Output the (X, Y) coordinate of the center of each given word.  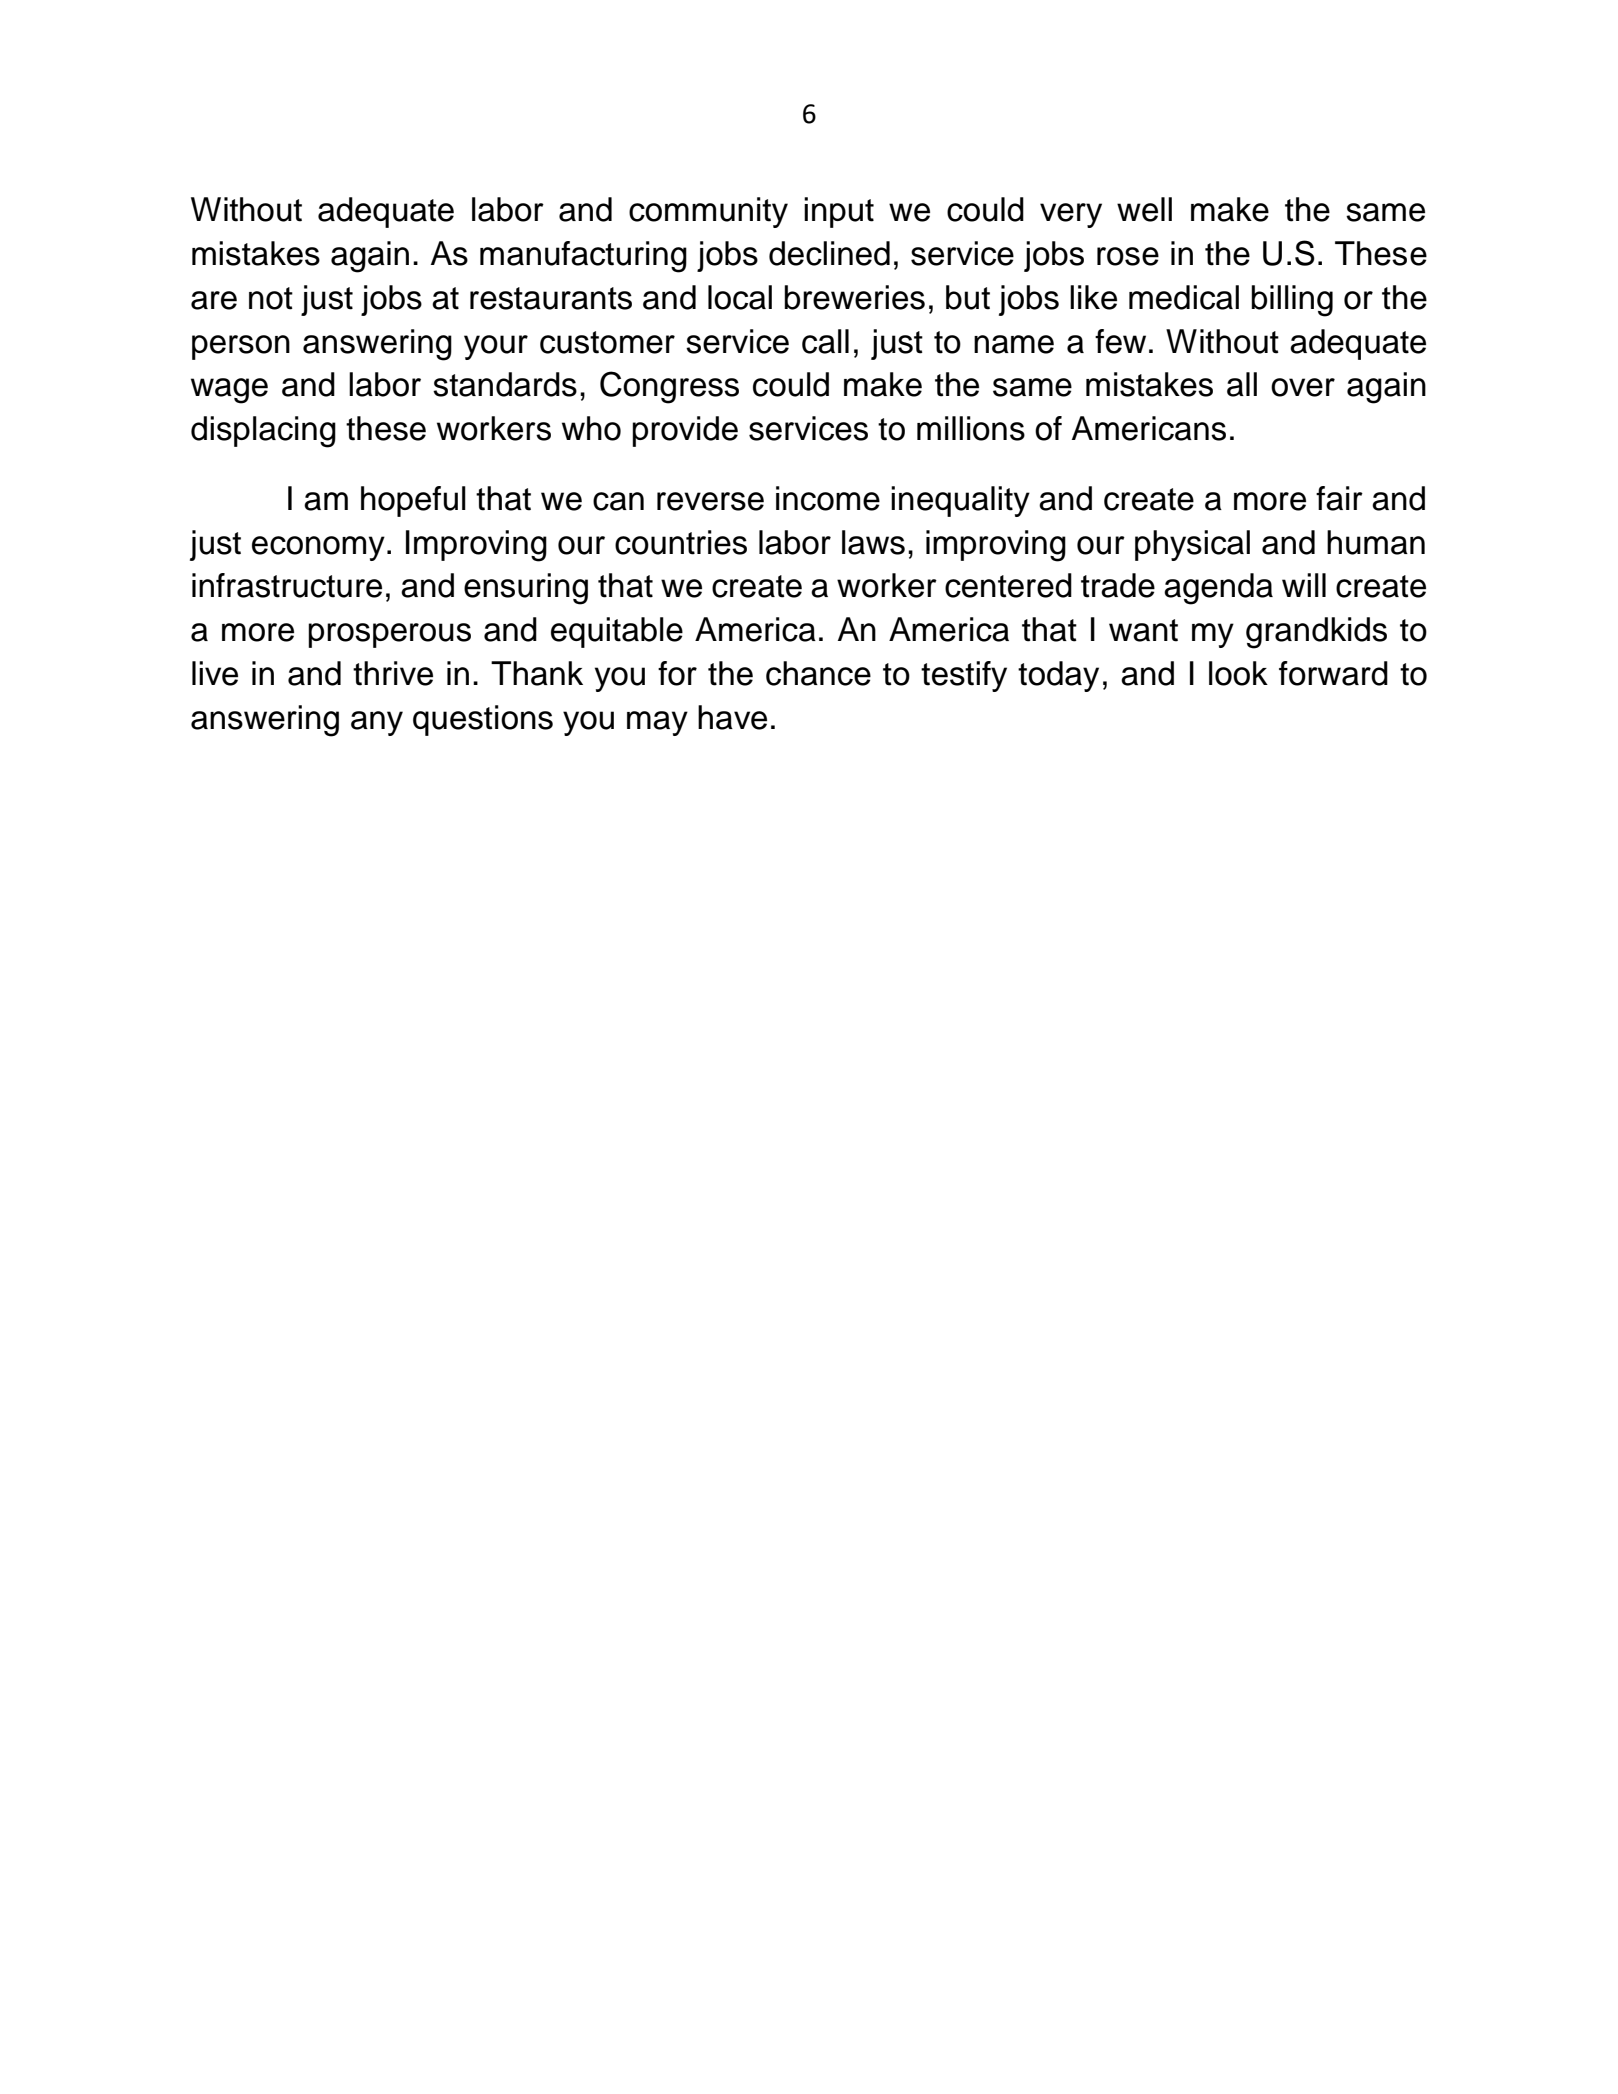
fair (1339, 498)
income (828, 498)
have (732, 717)
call (825, 341)
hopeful (413, 501)
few (1120, 341)
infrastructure (287, 585)
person (241, 347)
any (377, 723)
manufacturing (583, 257)
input (839, 212)
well (1144, 209)
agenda (1218, 589)
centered (1008, 585)
